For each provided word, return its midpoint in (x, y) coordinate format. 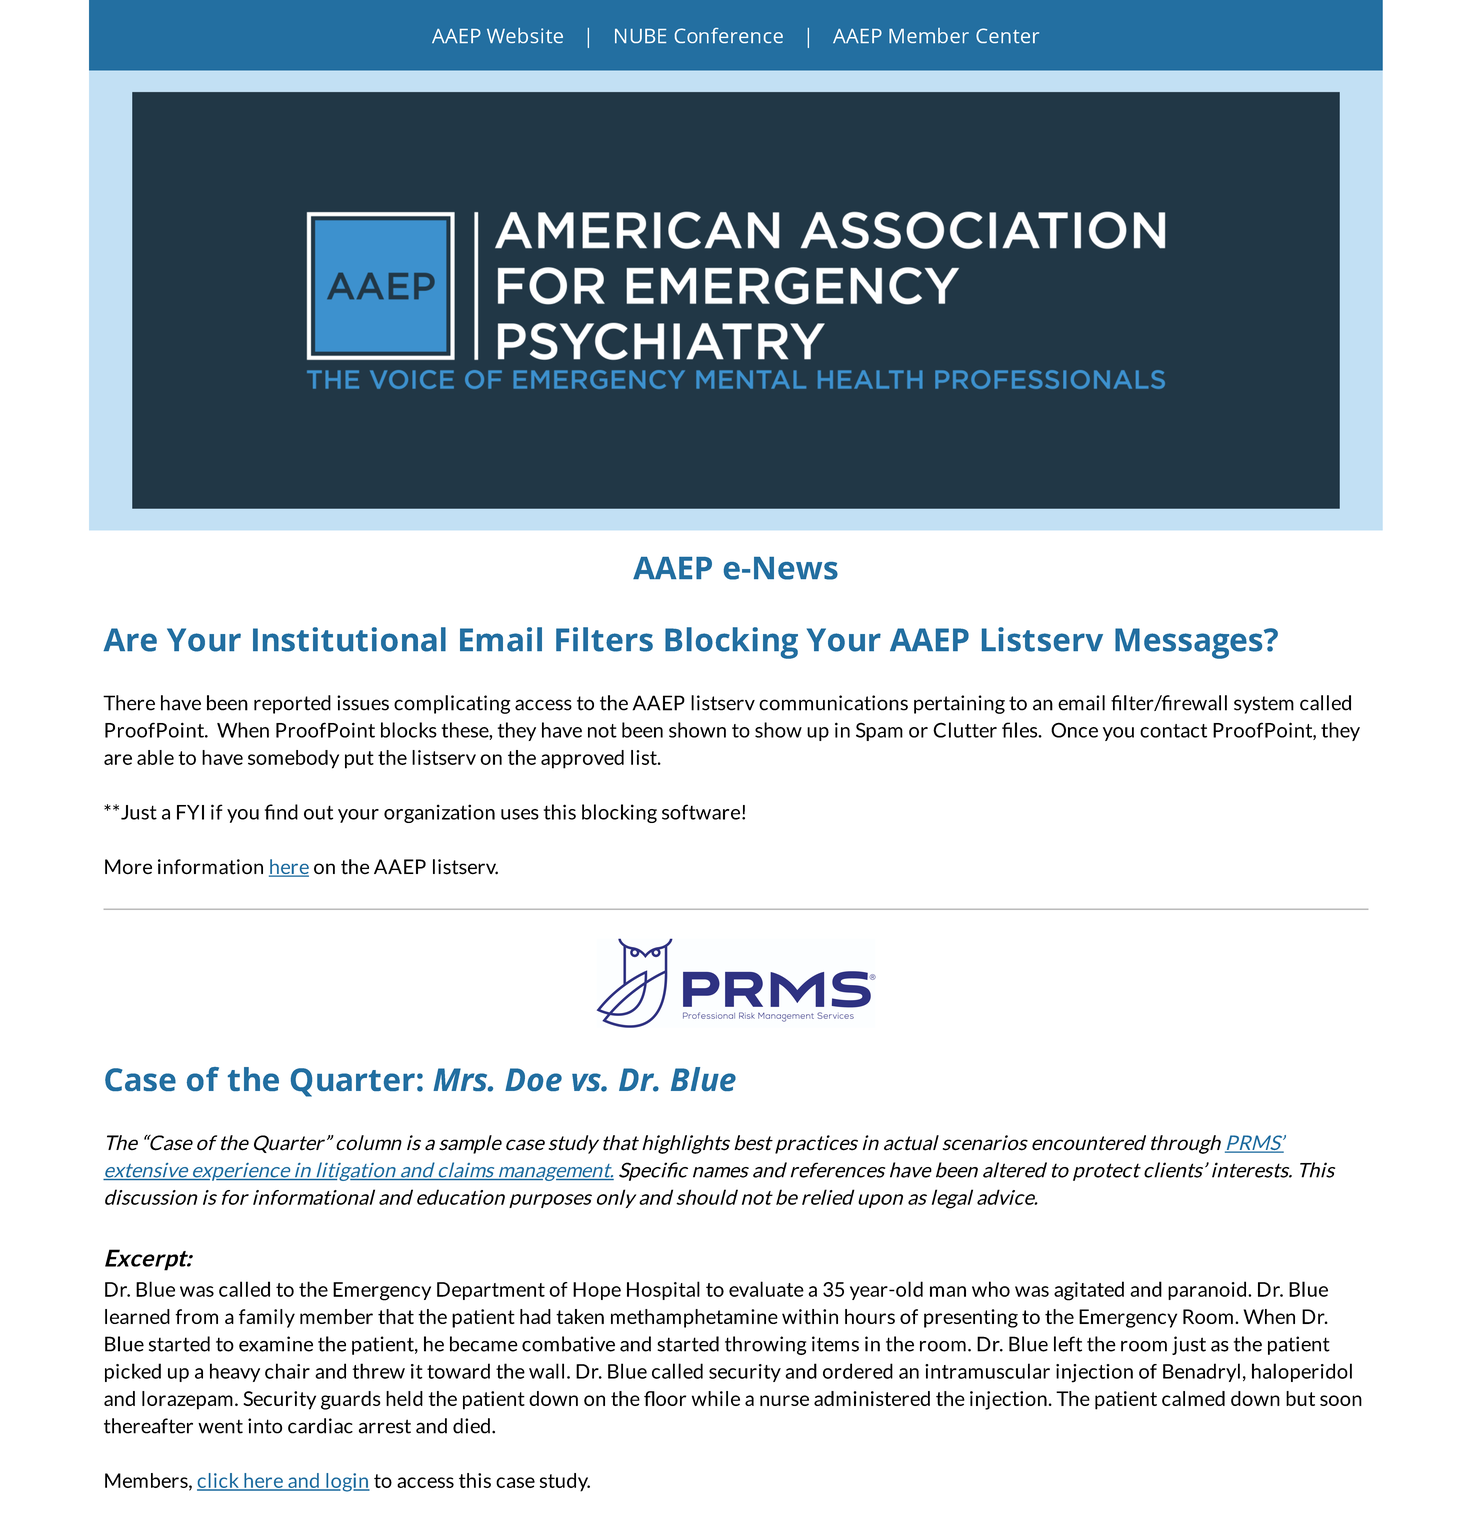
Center (1007, 35)
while (716, 1398)
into (265, 1426)
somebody (293, 759)
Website (525, 35)
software (701, 812)
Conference (729, 35)
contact (1173, 731)
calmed (1193, 1398)
